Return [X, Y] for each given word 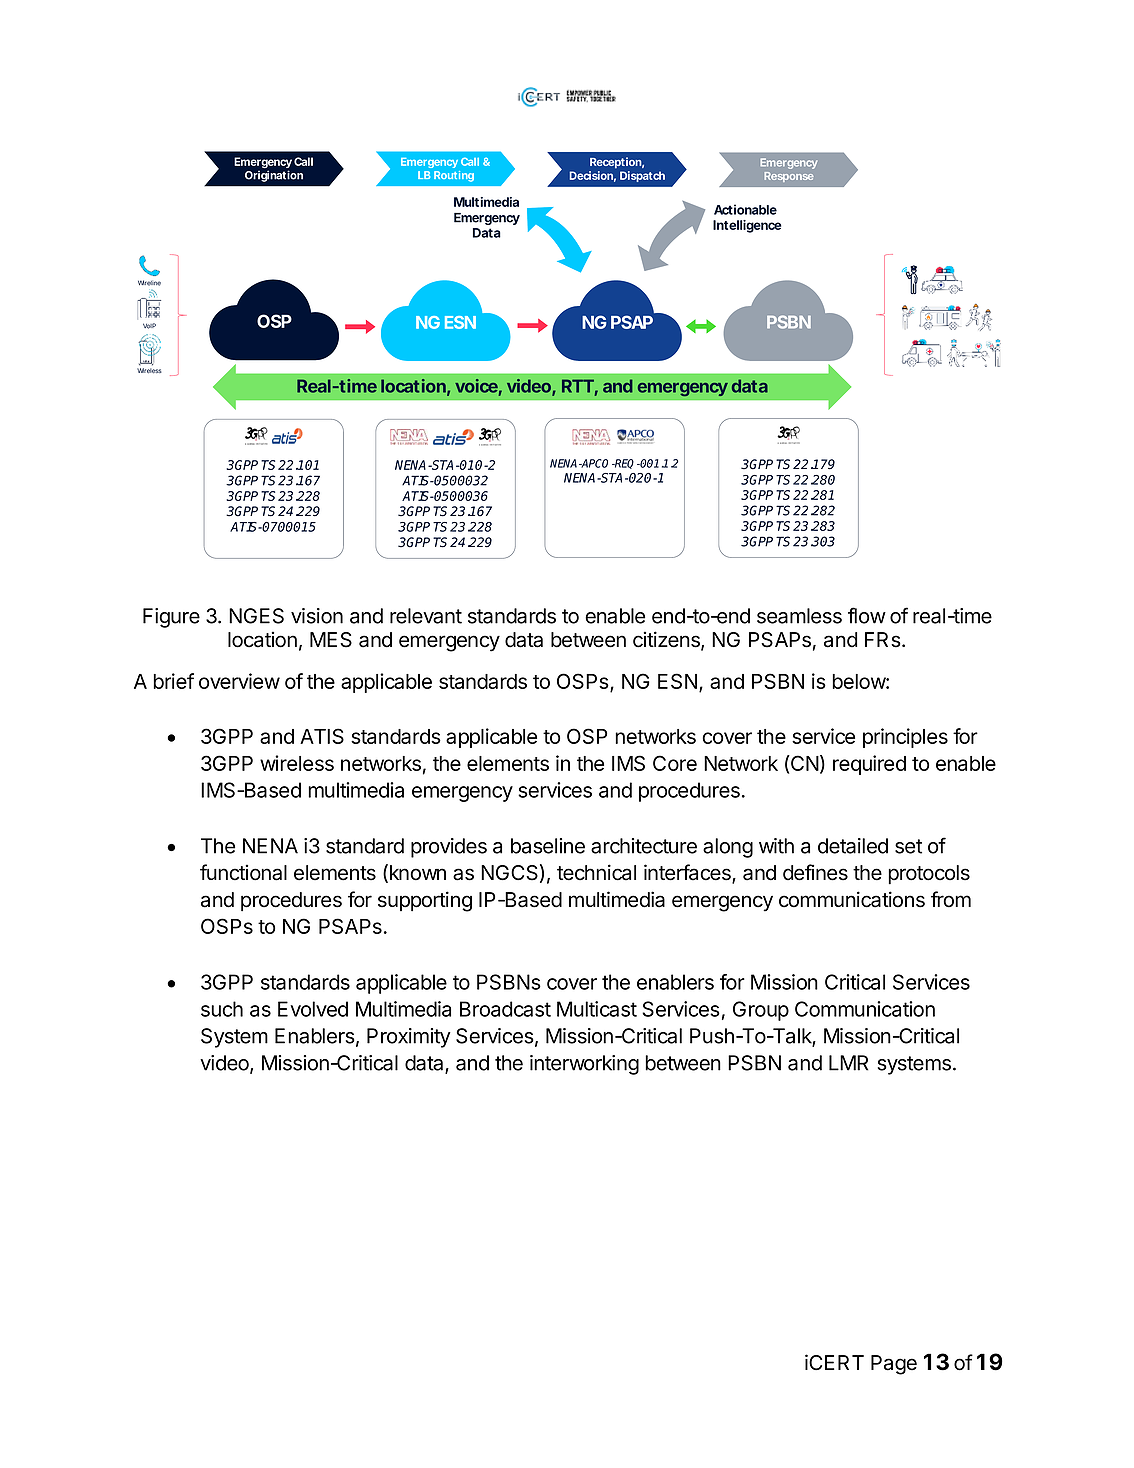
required [869, 765]
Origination [274, 176]
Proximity [409, 1038]
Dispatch [642, 176]
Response [789, 177]
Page [894, 1365]
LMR [848, 1063]
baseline [548, 846]
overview [239, 681]
